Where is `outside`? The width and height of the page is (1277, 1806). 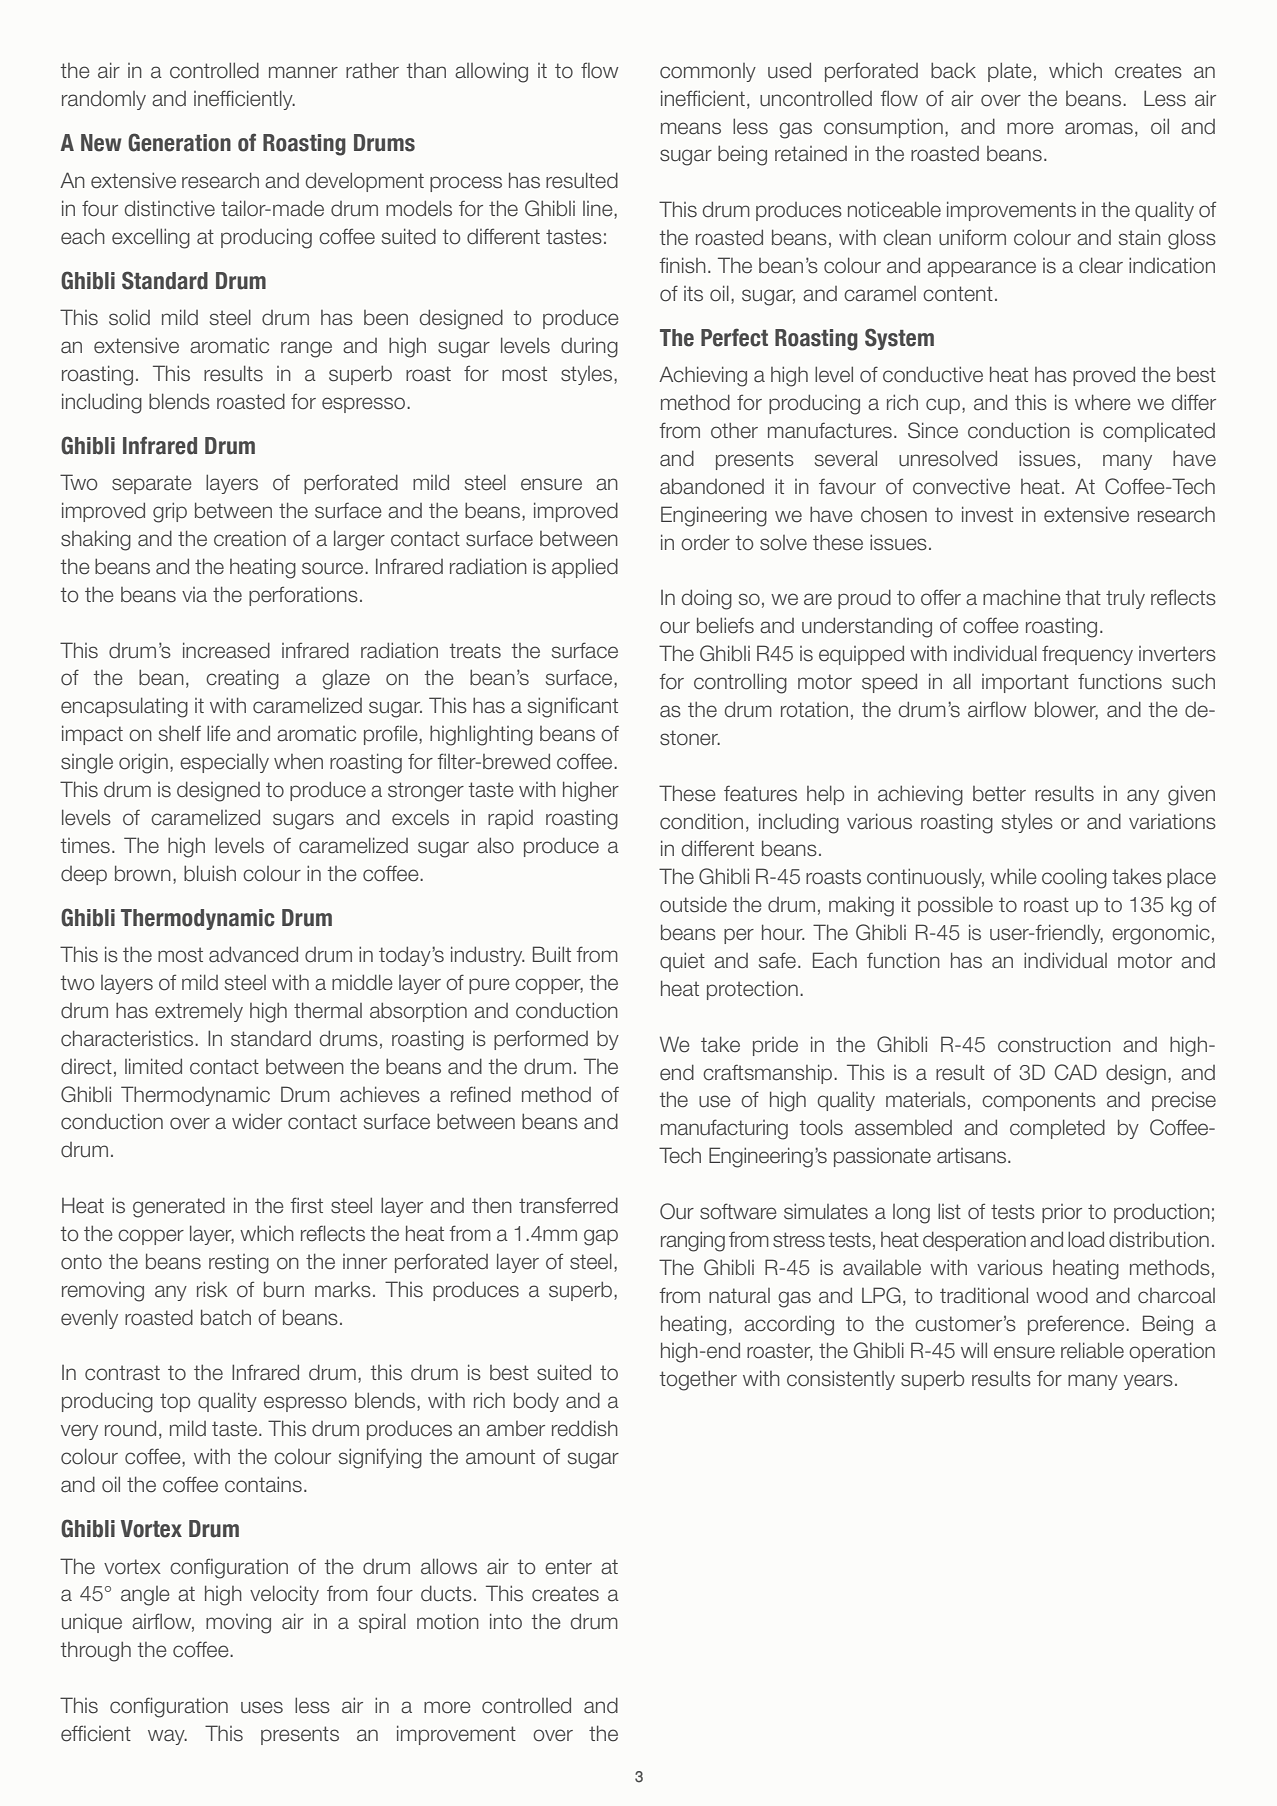
outside is located at coordinates (693, 904).
